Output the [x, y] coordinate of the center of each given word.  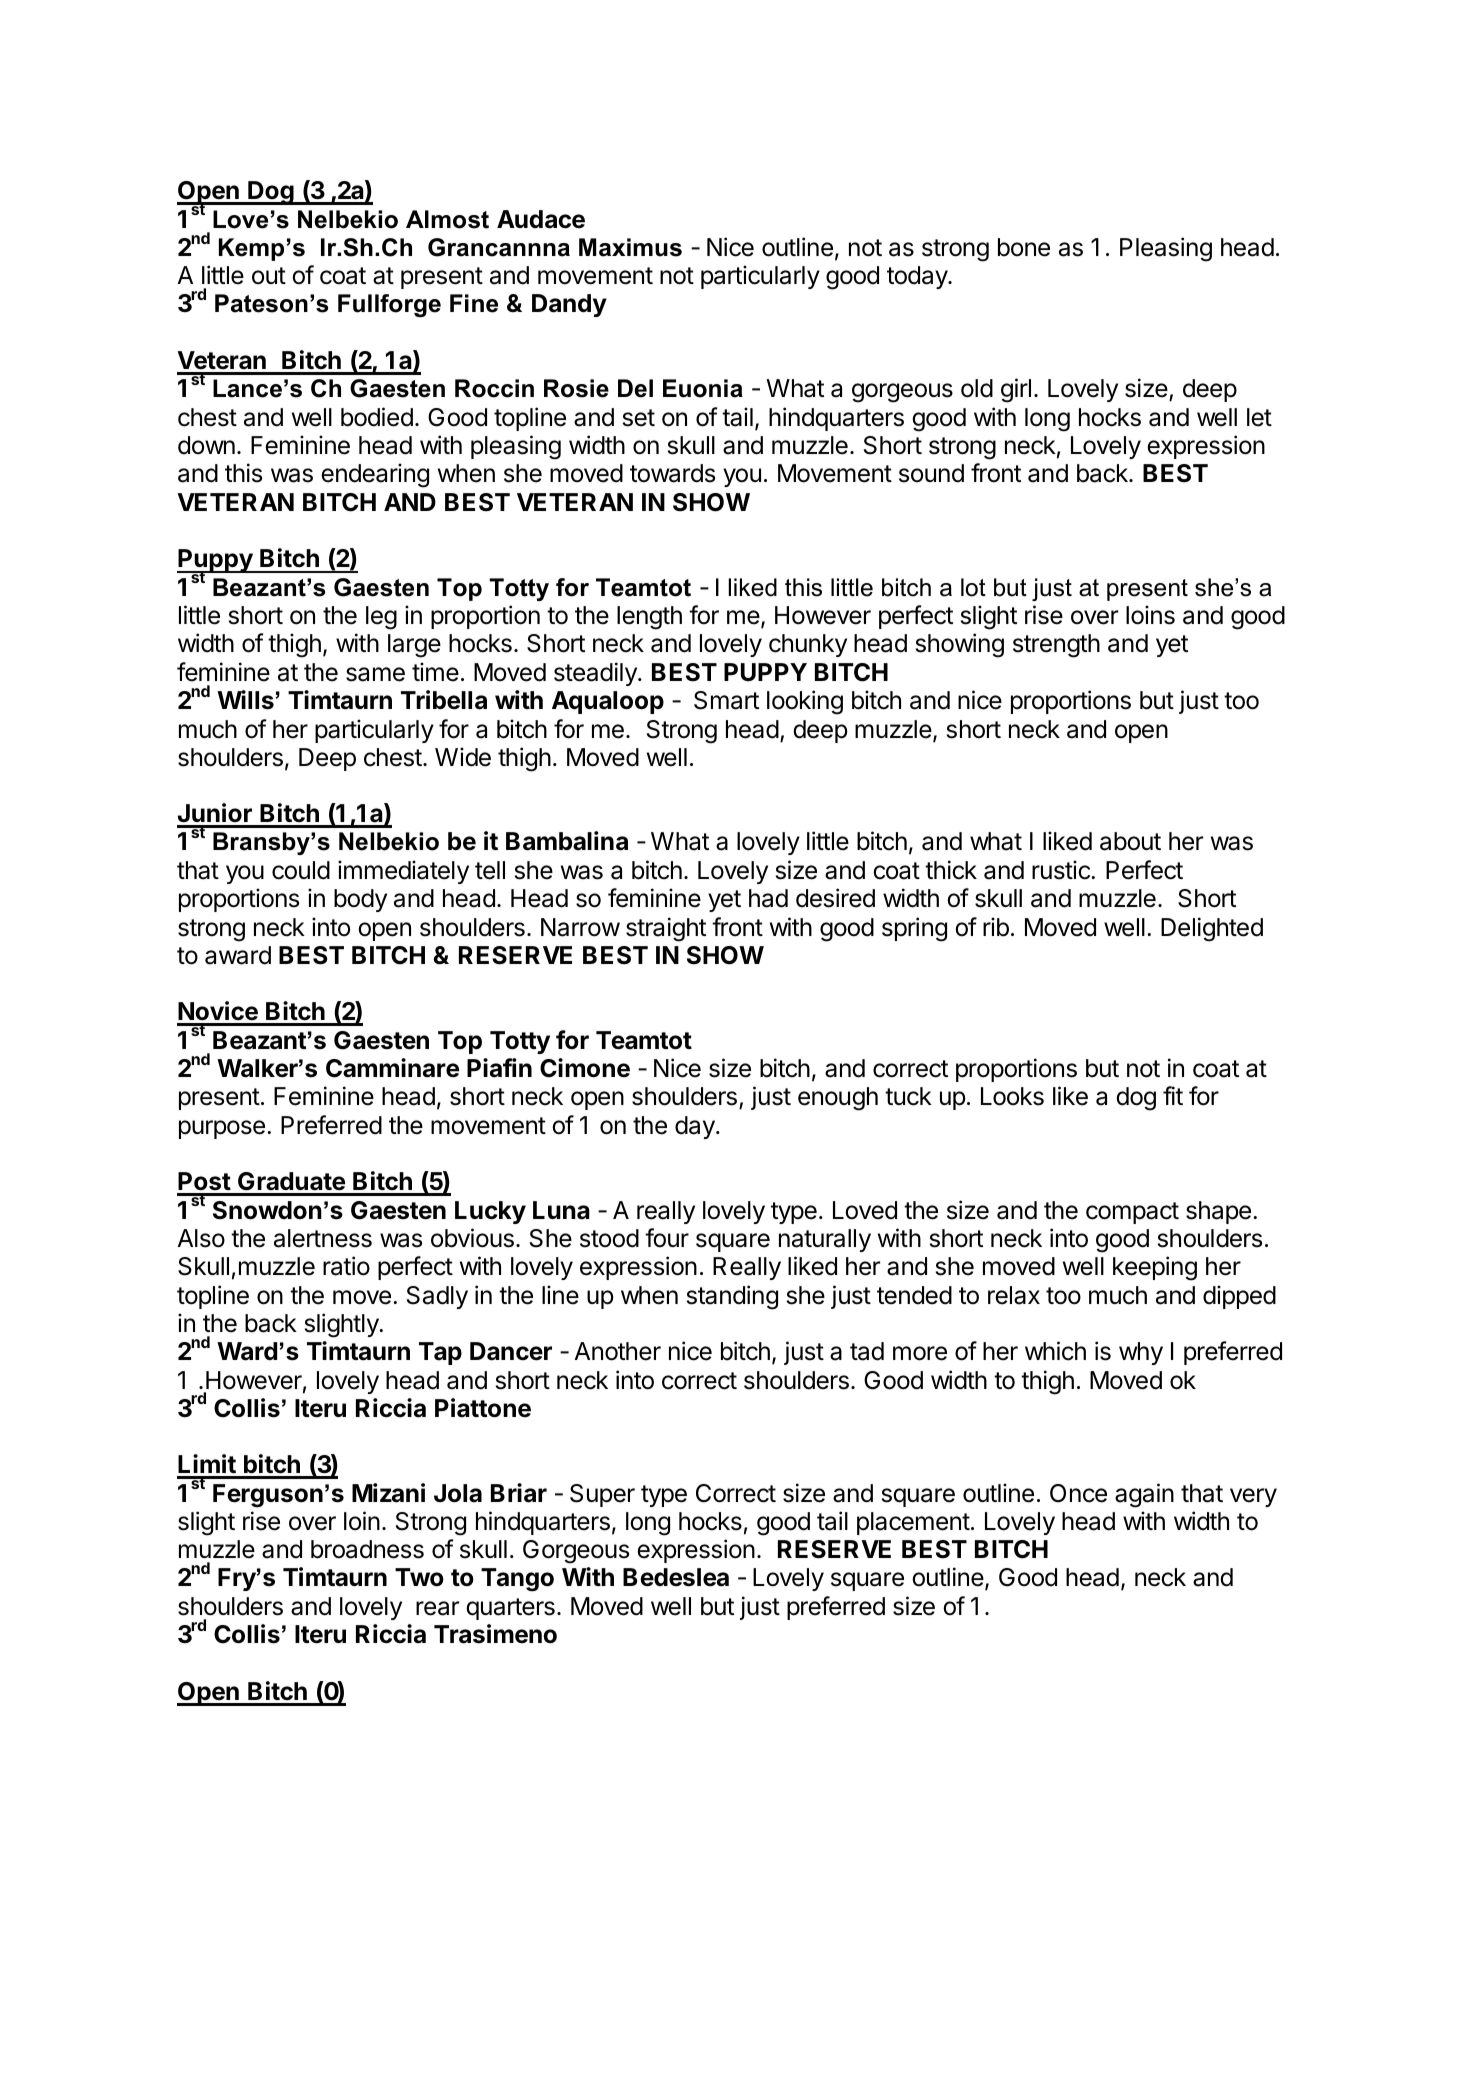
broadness [367, 1549]
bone [1024, 247]
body [360, 900]
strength [1056, 646]
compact [1132, 1213]
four [667, 1238]
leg [381, 618]
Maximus [630, 247]
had [768, 898]
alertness [323, 1238]
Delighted [1212, 929]
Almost [447, 219]
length [649, 618]
